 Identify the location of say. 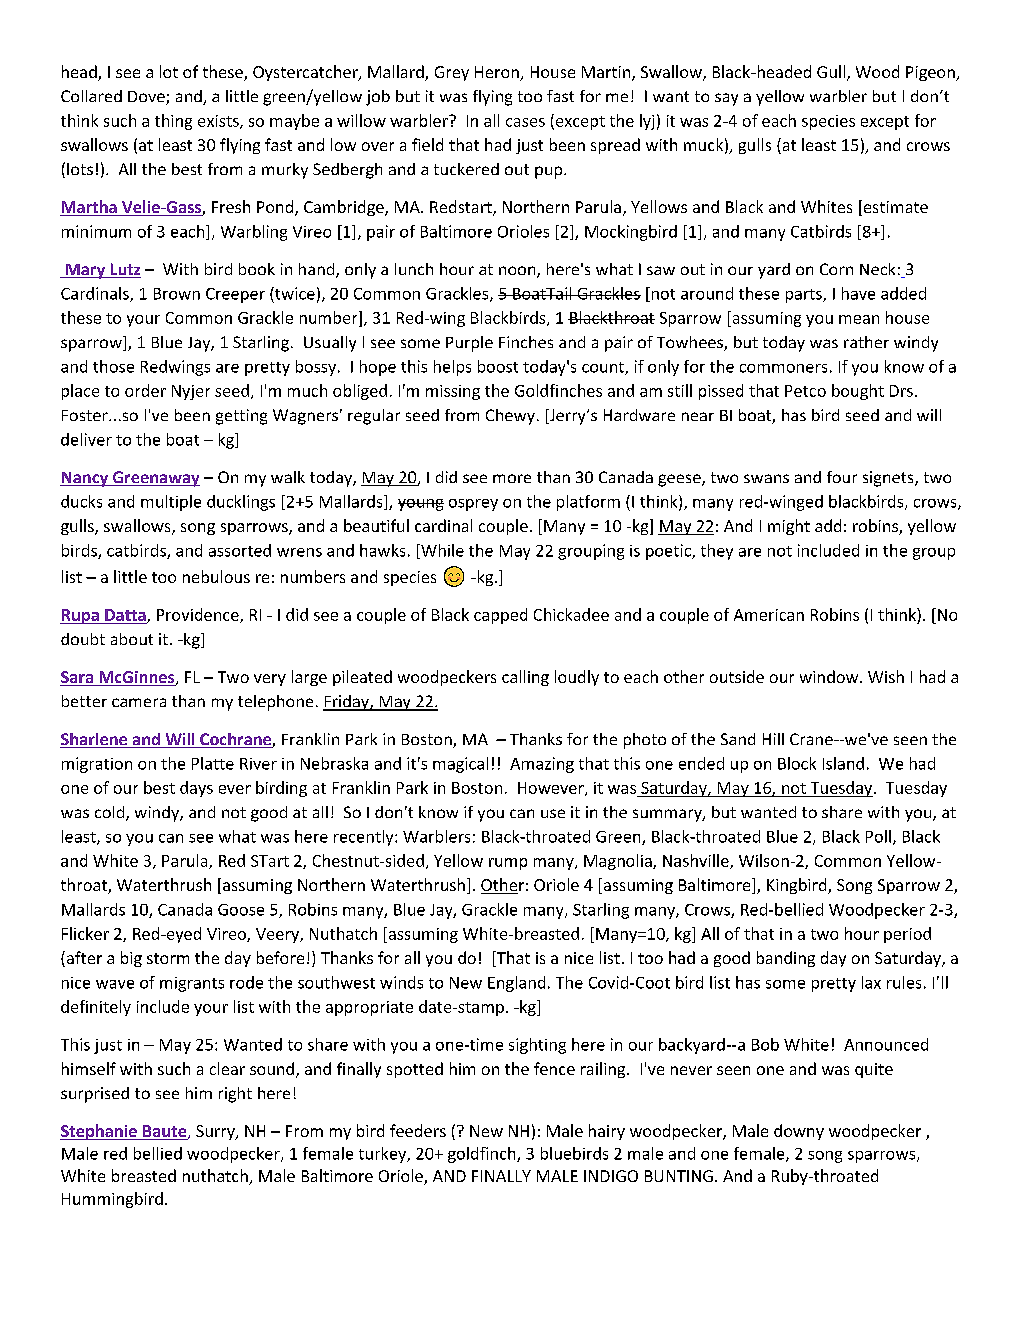
(726, 99).
